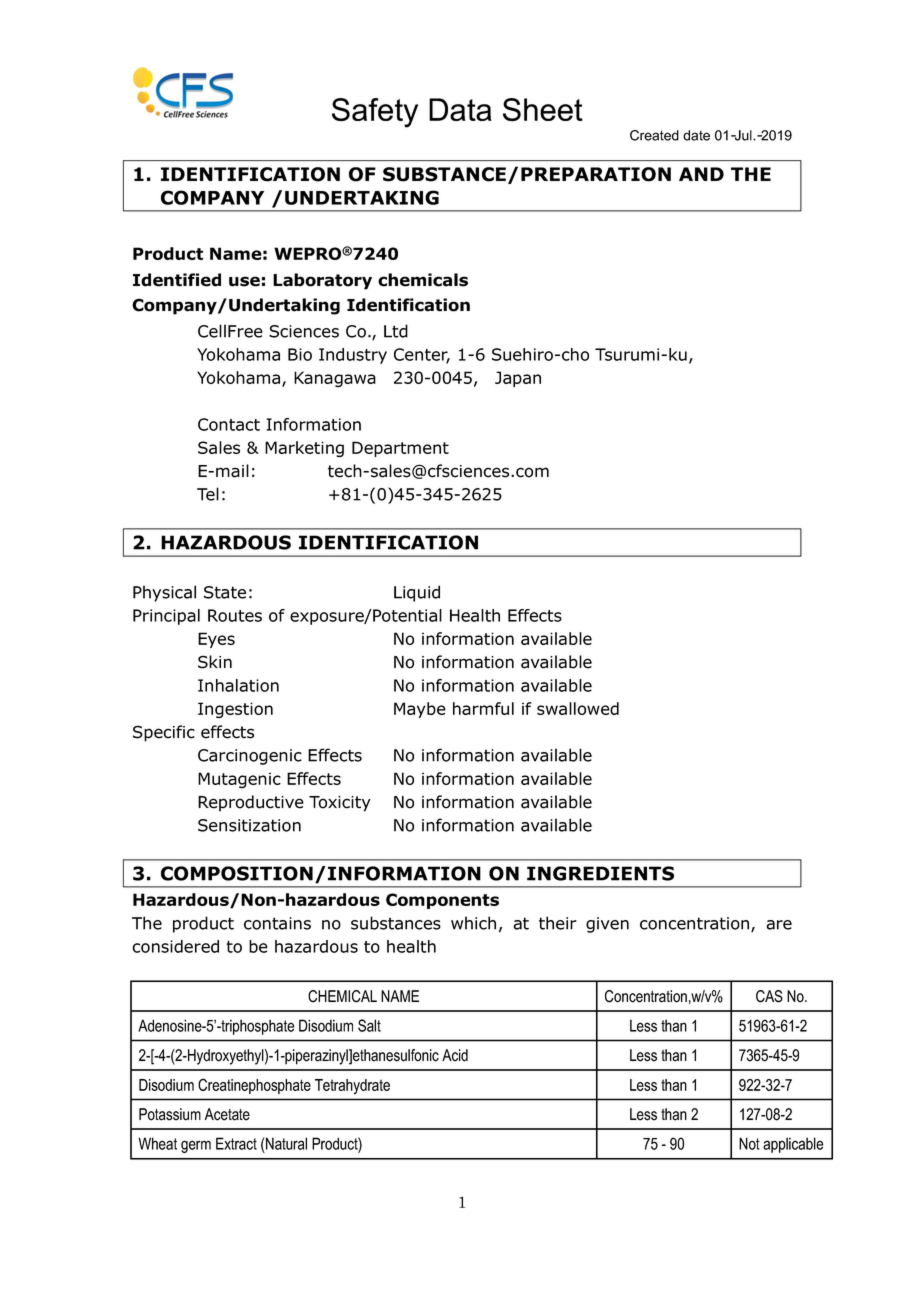 Image resolution: width=924 pixels, height=1308 pixels. Describe the element at coordinates (375, 113) in the screenshot. I see `Safety` at that location.
